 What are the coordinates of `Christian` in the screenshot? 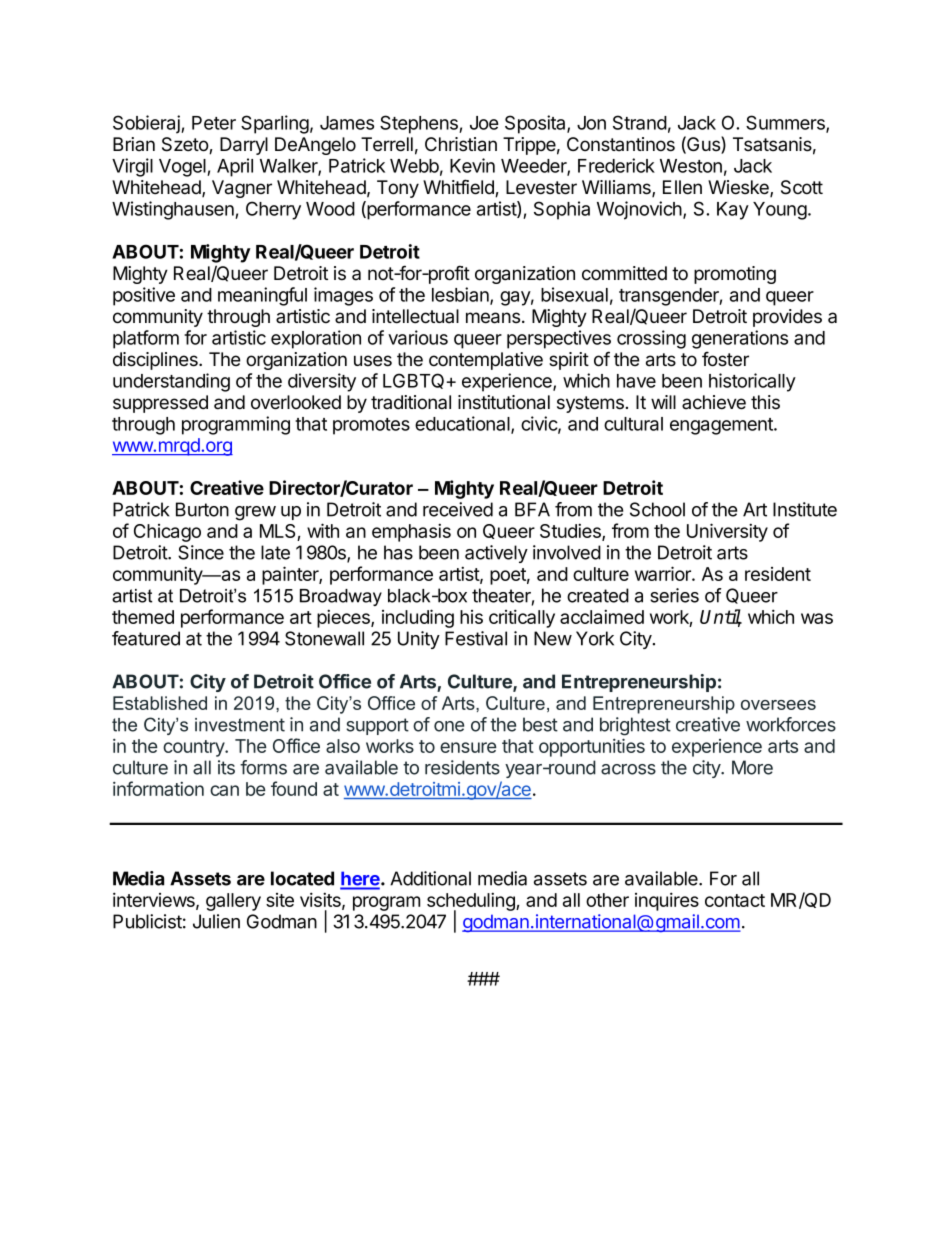 It's located at (461, 144).
